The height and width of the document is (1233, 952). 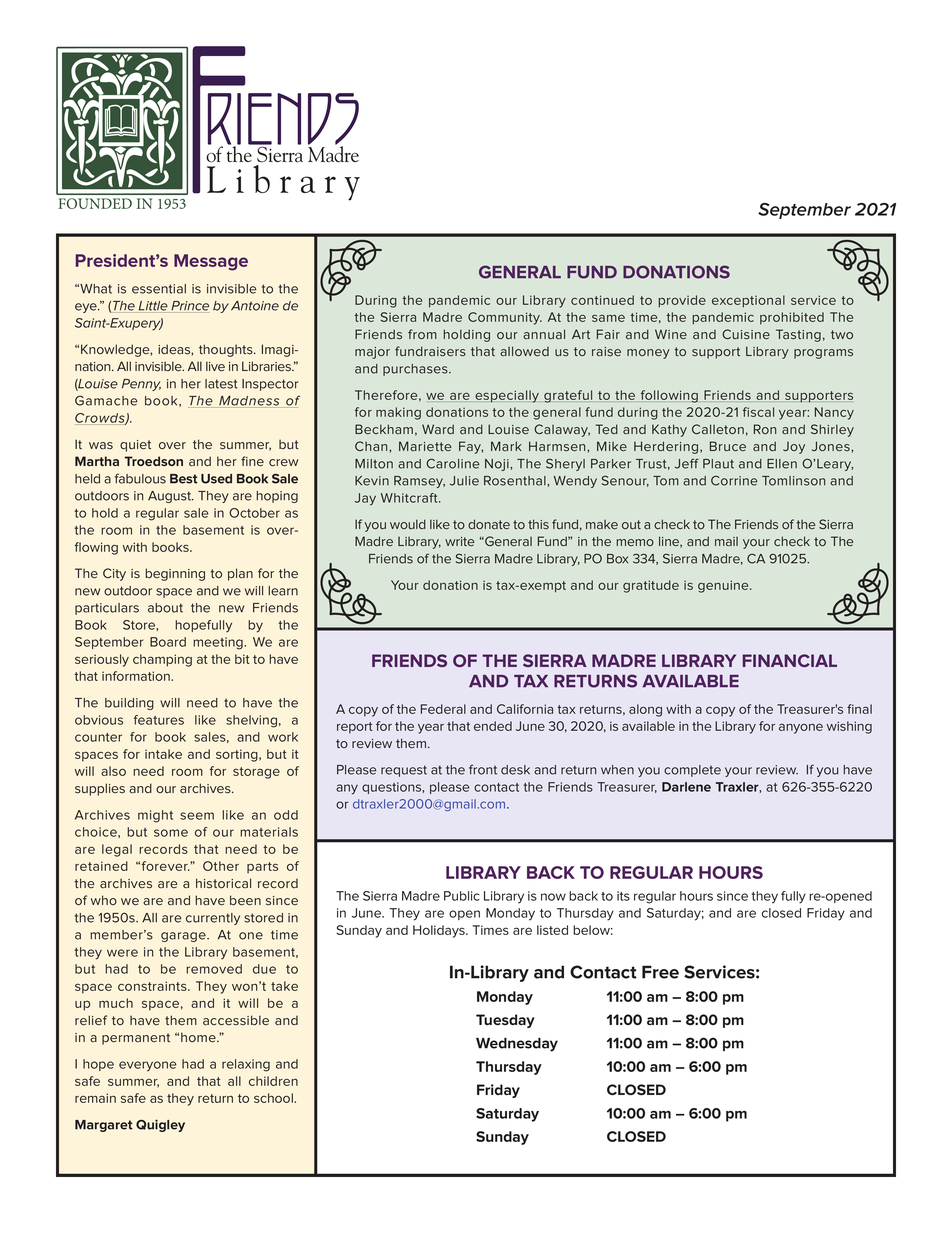 I want to click on Public, so click(x=462, y=896).
